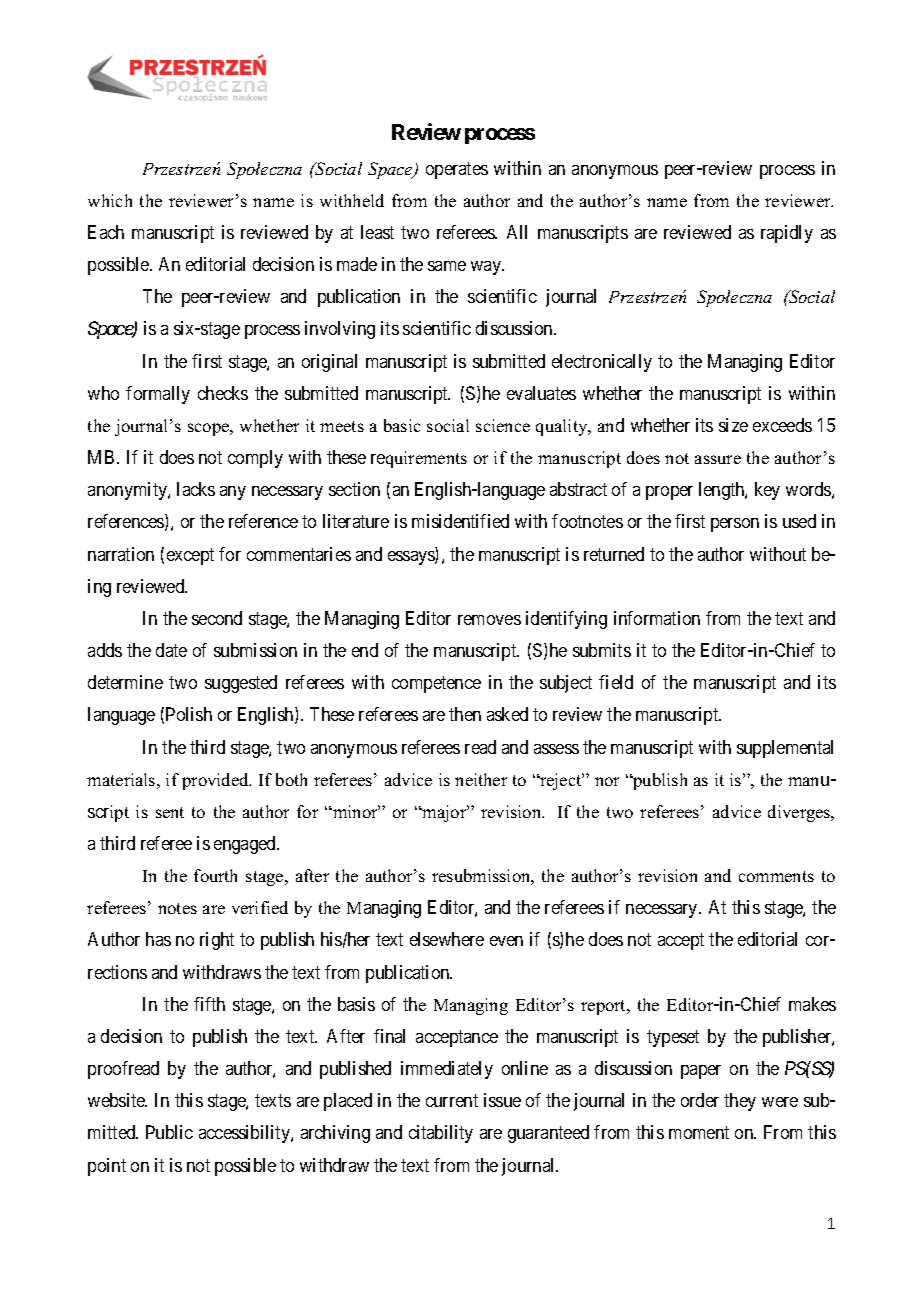 The height and width of the screenshot is (1308, 924). Describe the element at coordinates (699, 1133) in the screenshot. I see `moment` at that location.
